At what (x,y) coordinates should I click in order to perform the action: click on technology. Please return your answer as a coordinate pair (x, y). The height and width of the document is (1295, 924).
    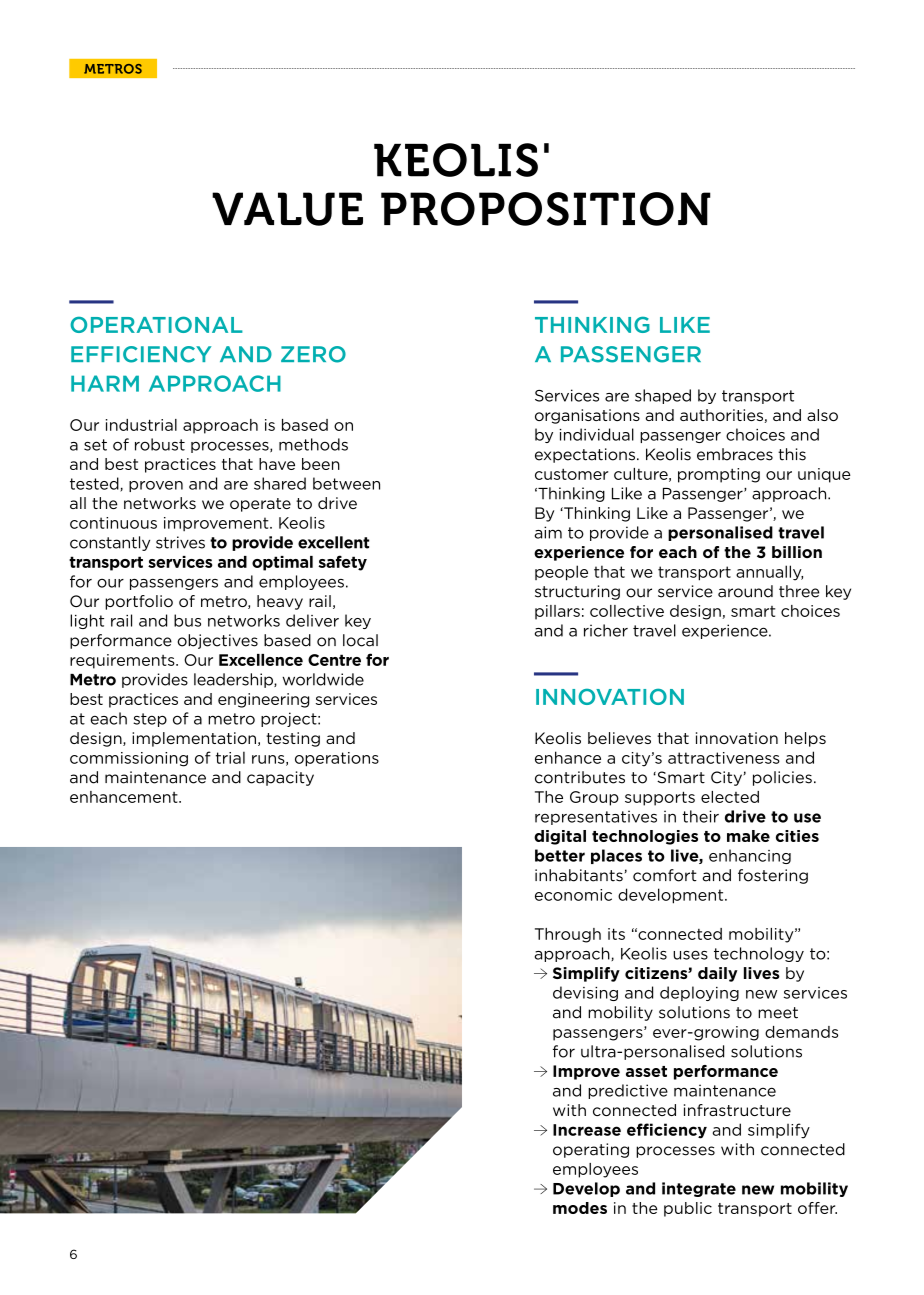
    Looking at the image, I should click on (759, 954).
